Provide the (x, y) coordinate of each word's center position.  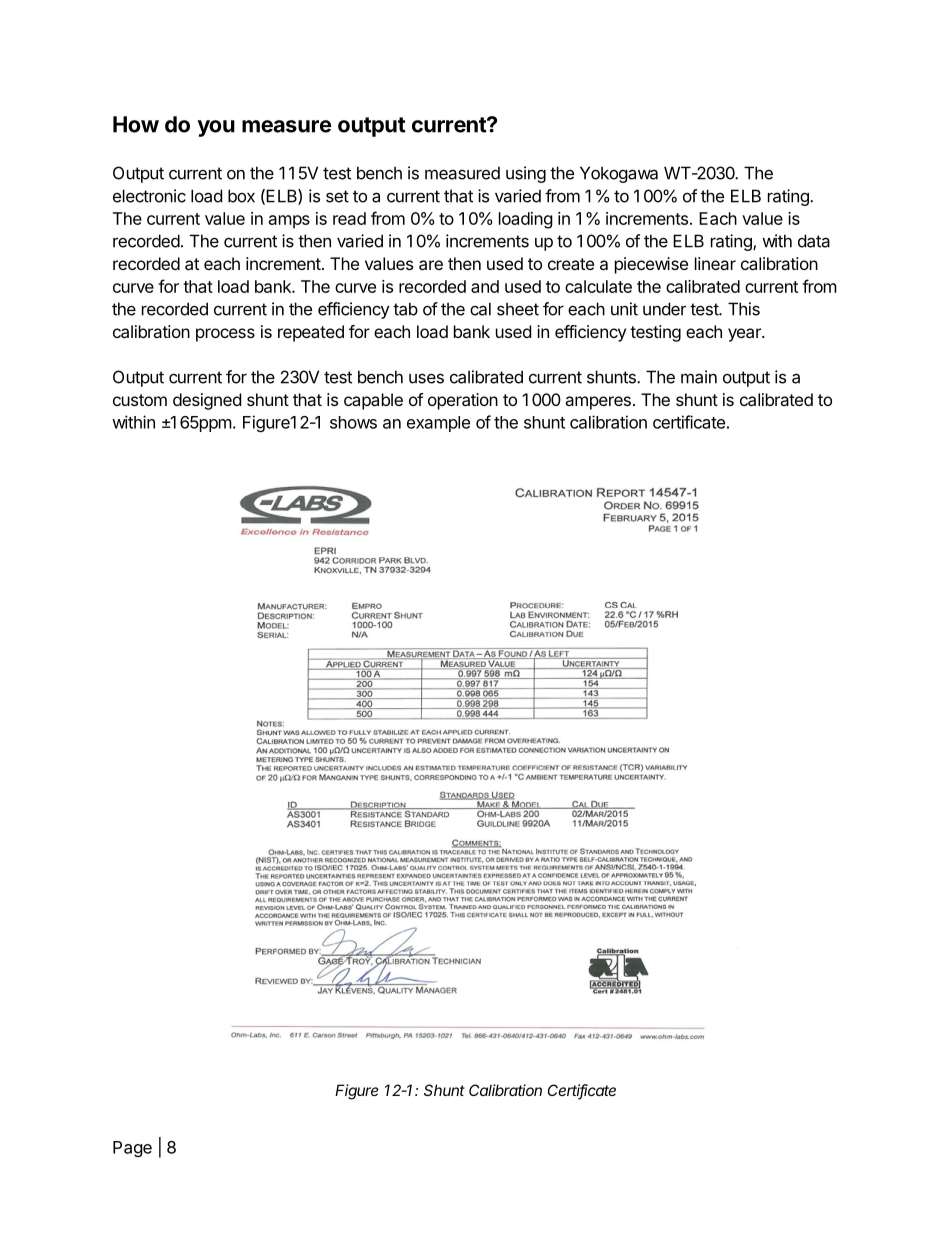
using (526, 174)
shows (353, 422)
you (216, 128)
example (438, 424)
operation (463, 401)
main (699, 377)
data (814, 241)
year (745, 335)
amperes (598, 403)
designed (207, 401)
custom (140, 400)
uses (426, 378)
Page (132, 1149)
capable (373, 401)
